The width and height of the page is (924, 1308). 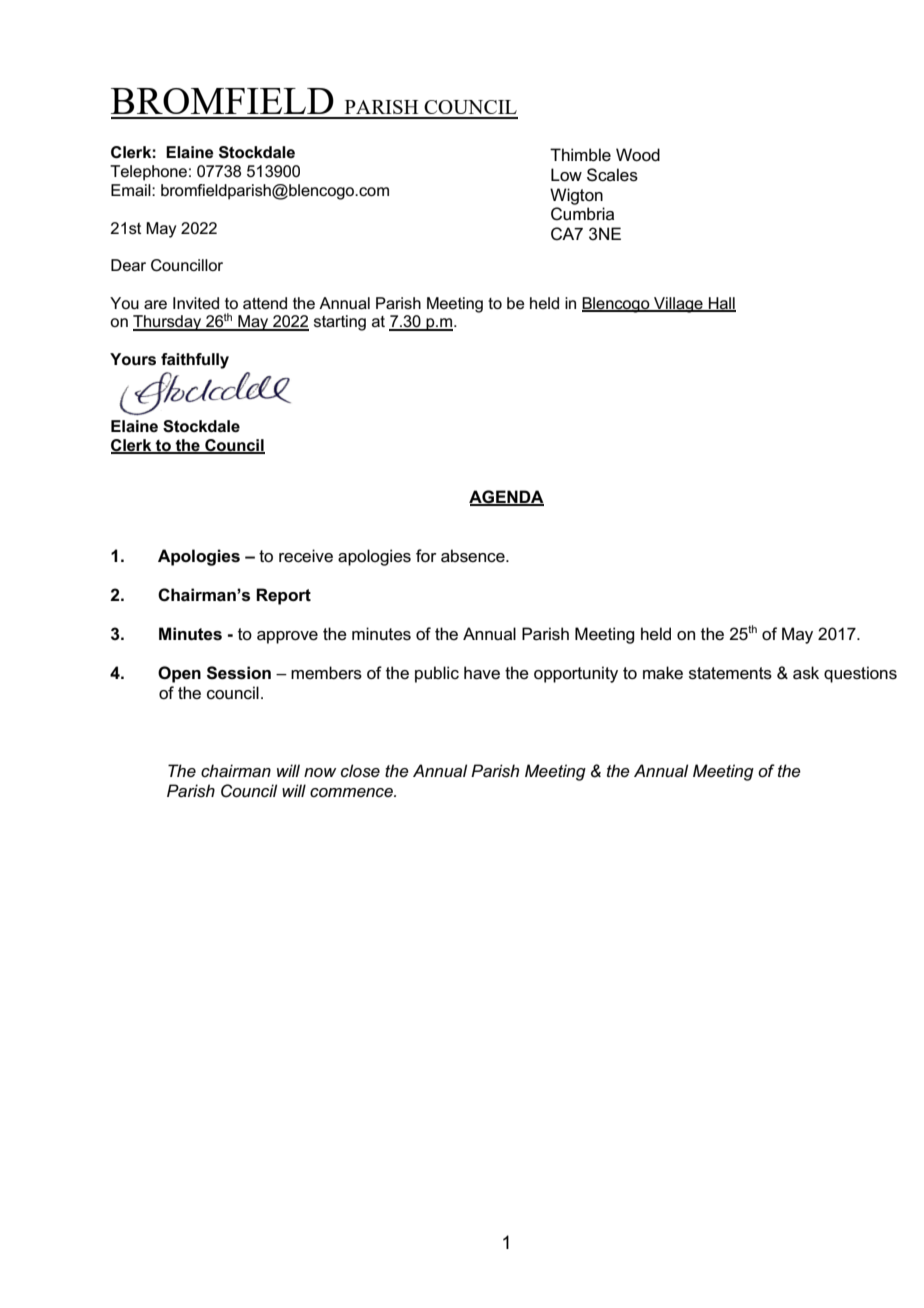 I want to click on now, so click(x=320, y=772).
